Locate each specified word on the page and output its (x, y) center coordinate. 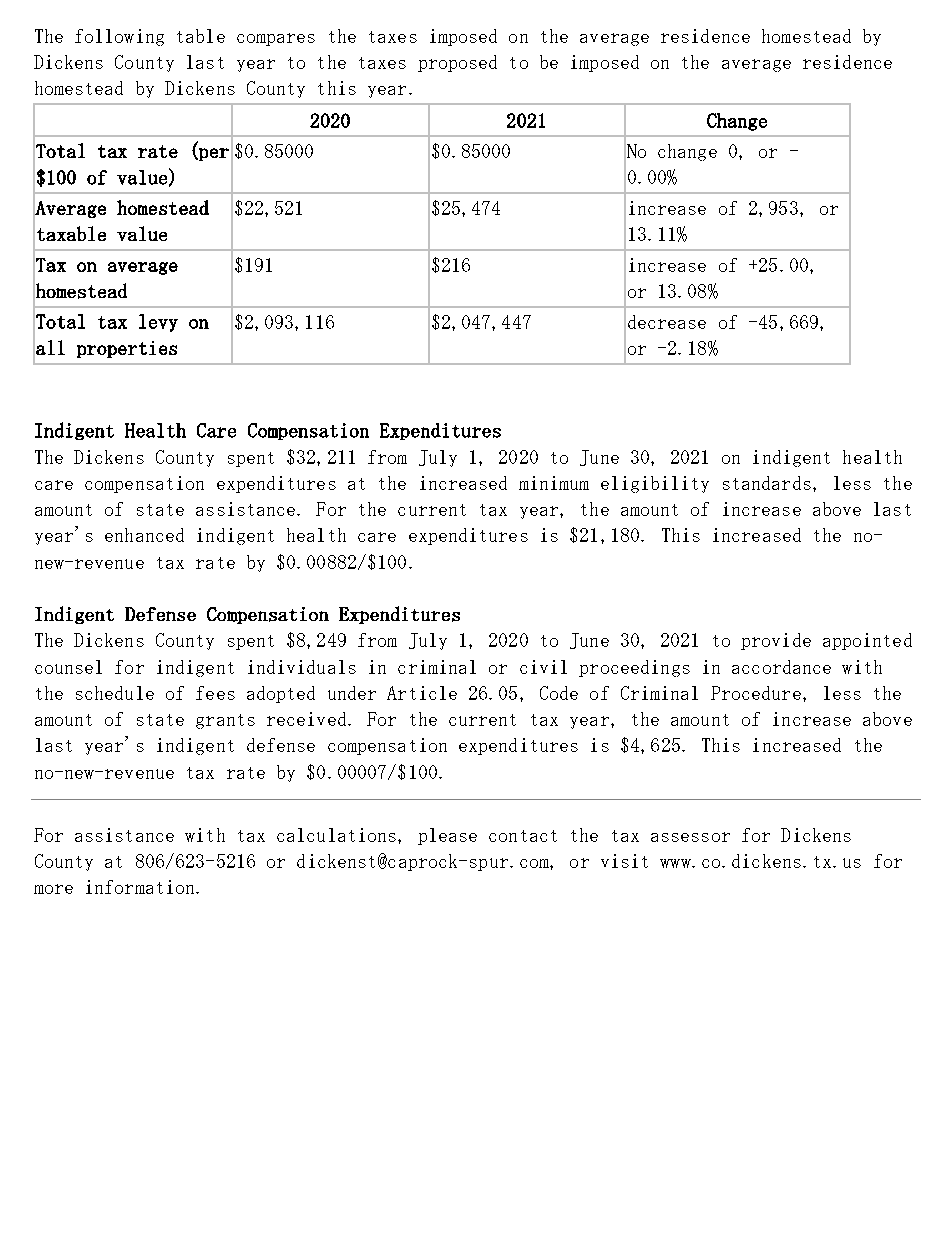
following (119, 37)
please (447, 836)
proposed (457, 63)
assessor (690, 837)
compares (276, 39)
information (141, 887)
